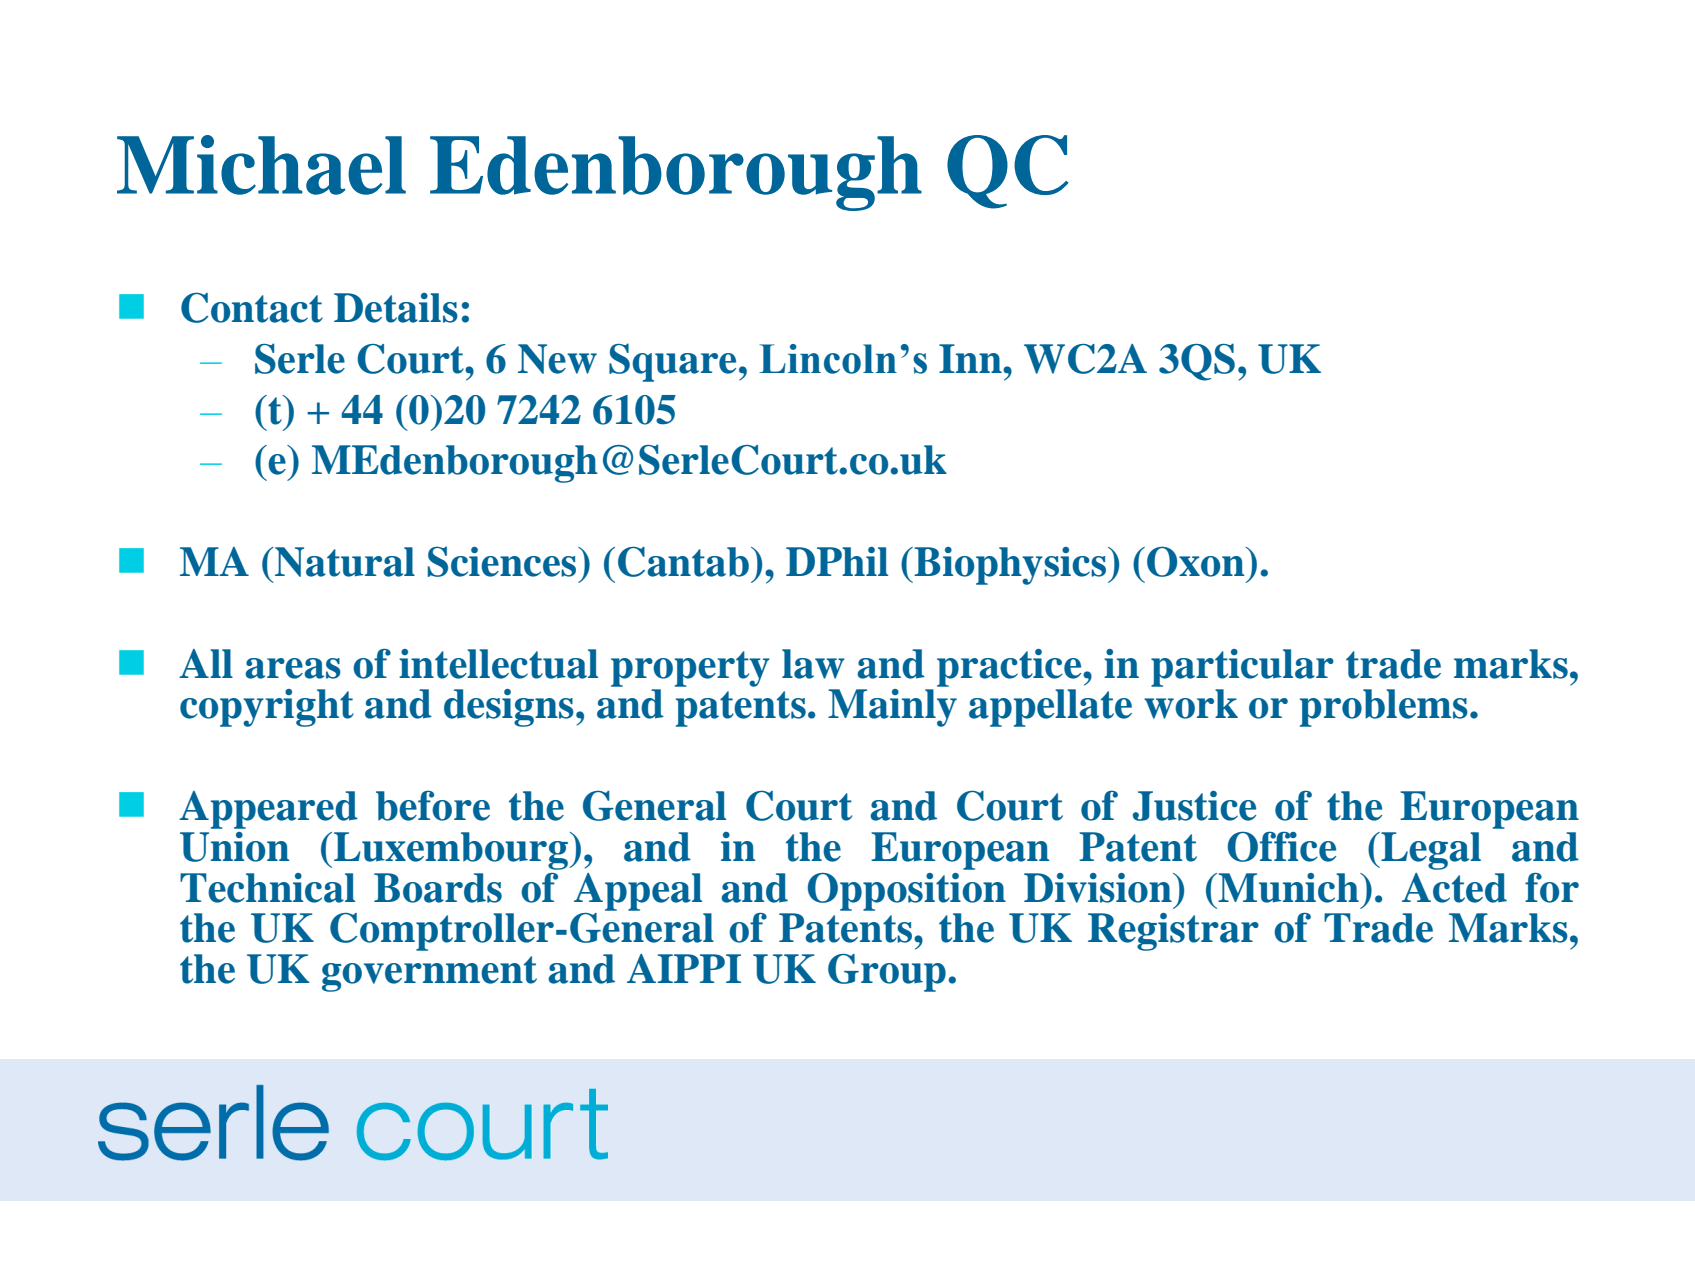 The image size is (1695, 1271). I want to click on Group, so click(887, 973).
